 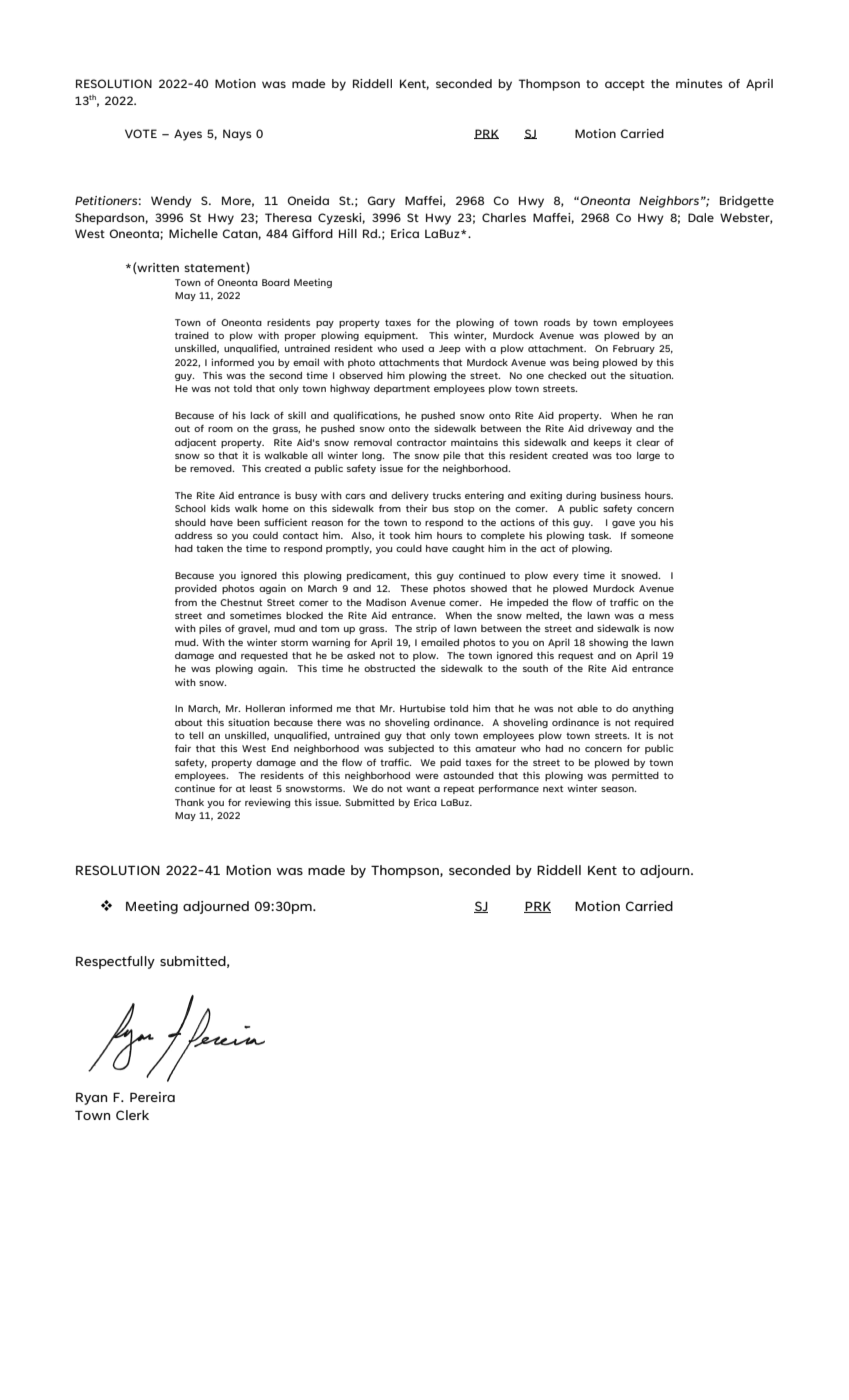 What do you see at coordinates (188, 135) in the image?
I see `Ayes` at bounding box center [188, 135].
